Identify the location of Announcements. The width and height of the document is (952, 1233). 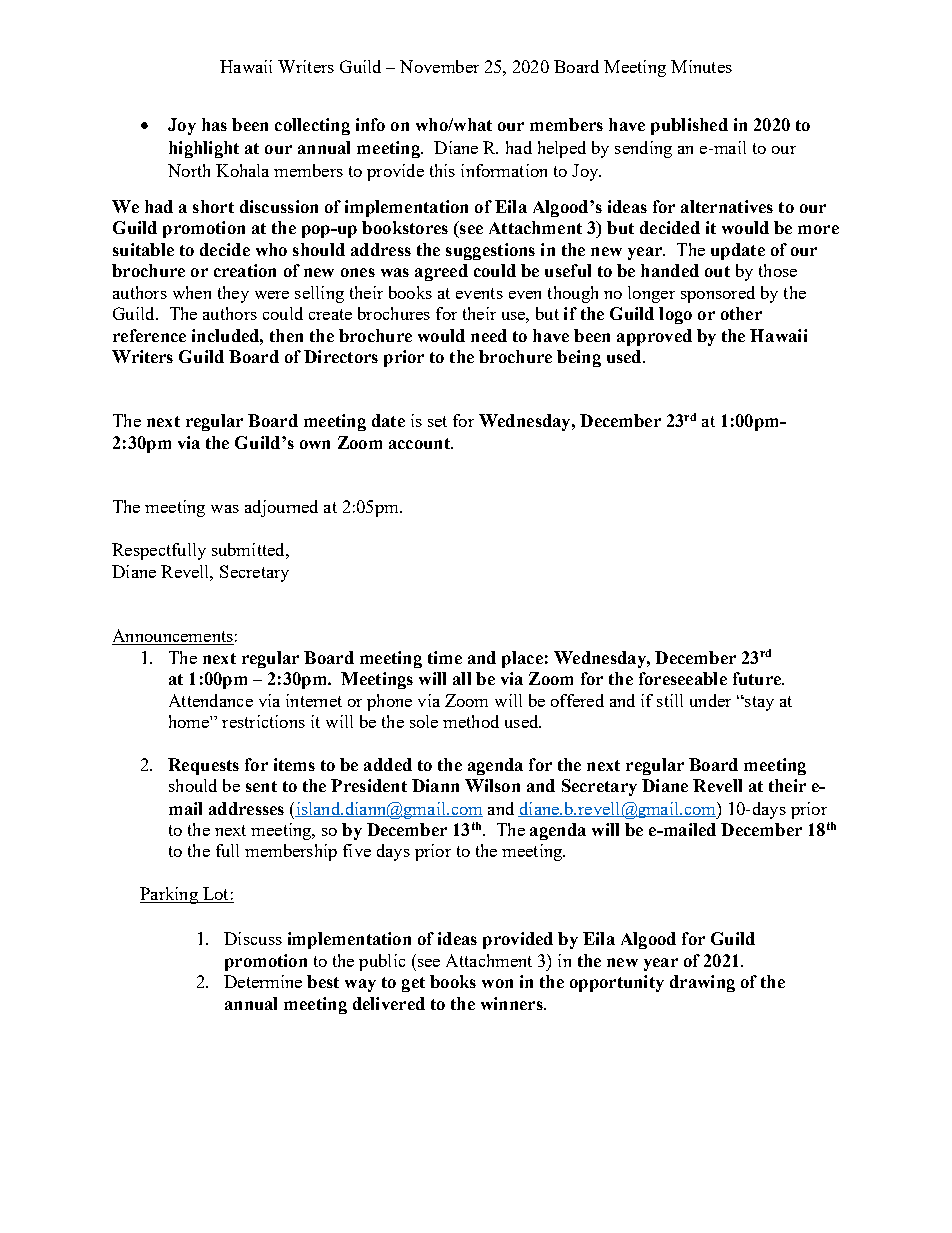
(173, 637).
